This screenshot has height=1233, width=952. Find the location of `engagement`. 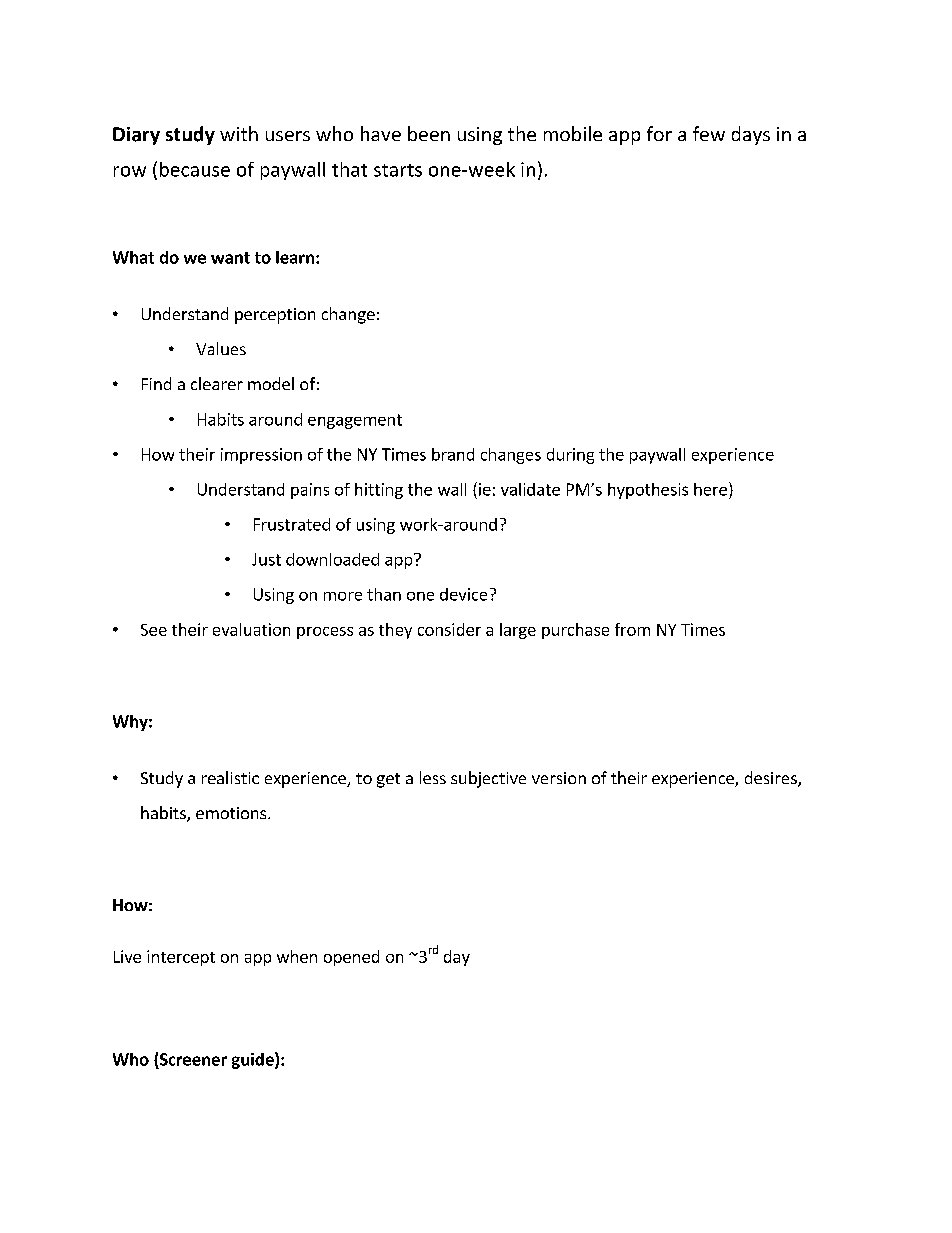

engagement is located at coordinates (355, 421).
